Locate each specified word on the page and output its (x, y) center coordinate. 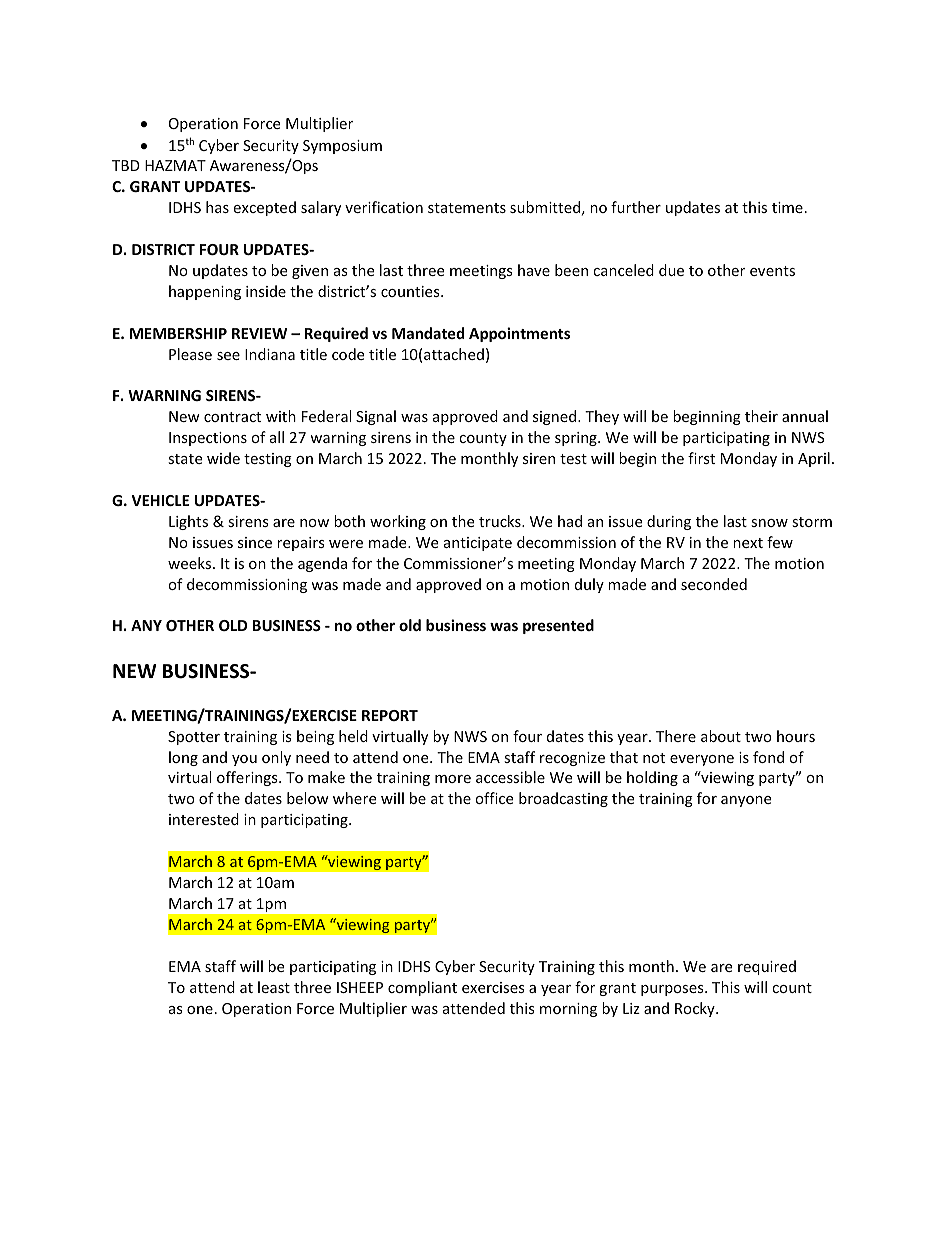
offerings (248, 778)
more (453, 779)
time (787, 207)
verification (384, 207)
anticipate (478, 544)
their (761, 416)
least (274, 987)
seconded (714, 584)
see (228, 356)
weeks (191, 563)
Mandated (428, 333)
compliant (422, 988)
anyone (746, 801)
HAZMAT (175, 165)
